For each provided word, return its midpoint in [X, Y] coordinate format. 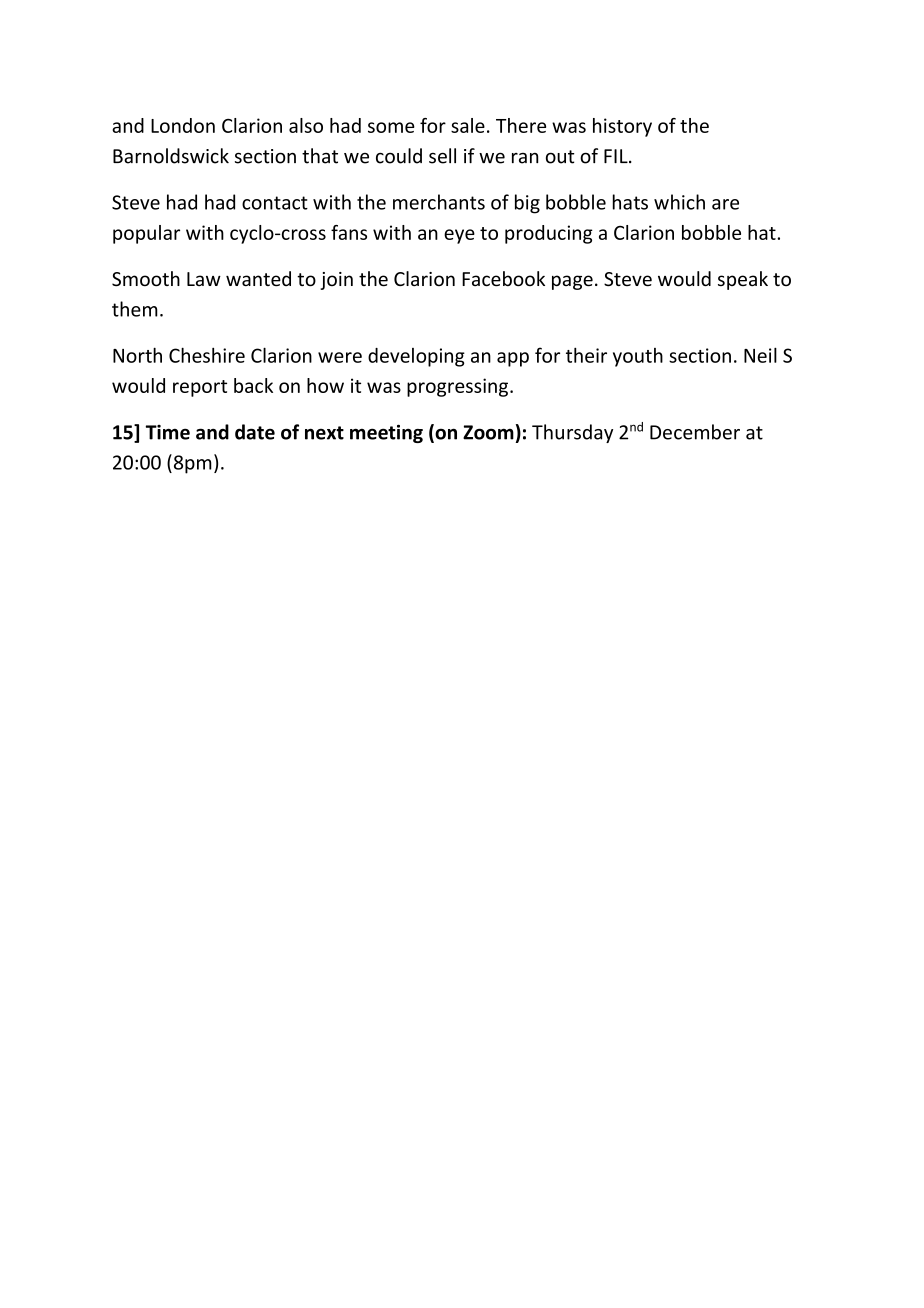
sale [468, 125]
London [183, 125]
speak [743, 280]
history [622, 127]
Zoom [488, 432]
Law [204, 279]
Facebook [503, 279]
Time [168, 432]
